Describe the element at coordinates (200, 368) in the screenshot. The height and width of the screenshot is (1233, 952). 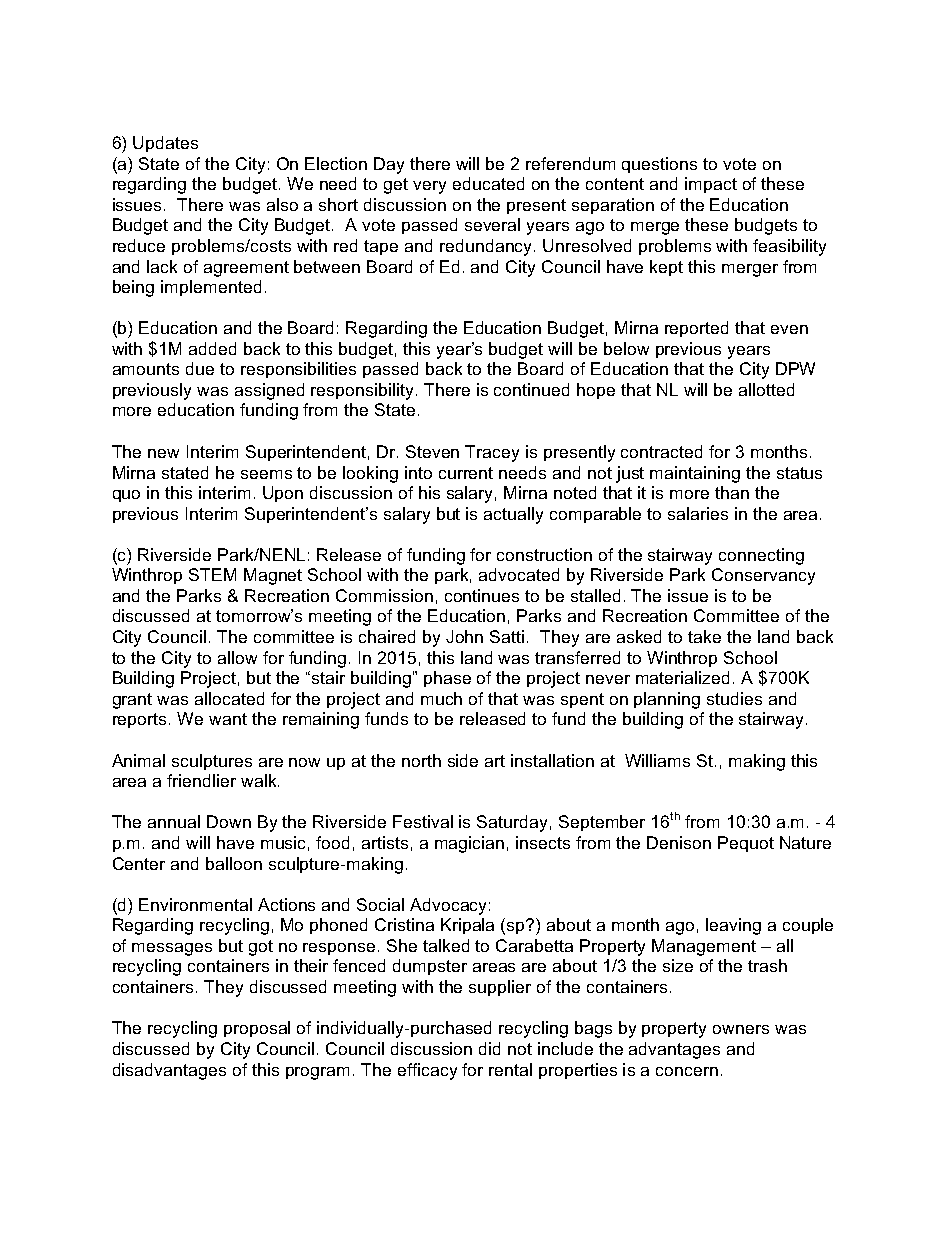
I see `due` at that location.
